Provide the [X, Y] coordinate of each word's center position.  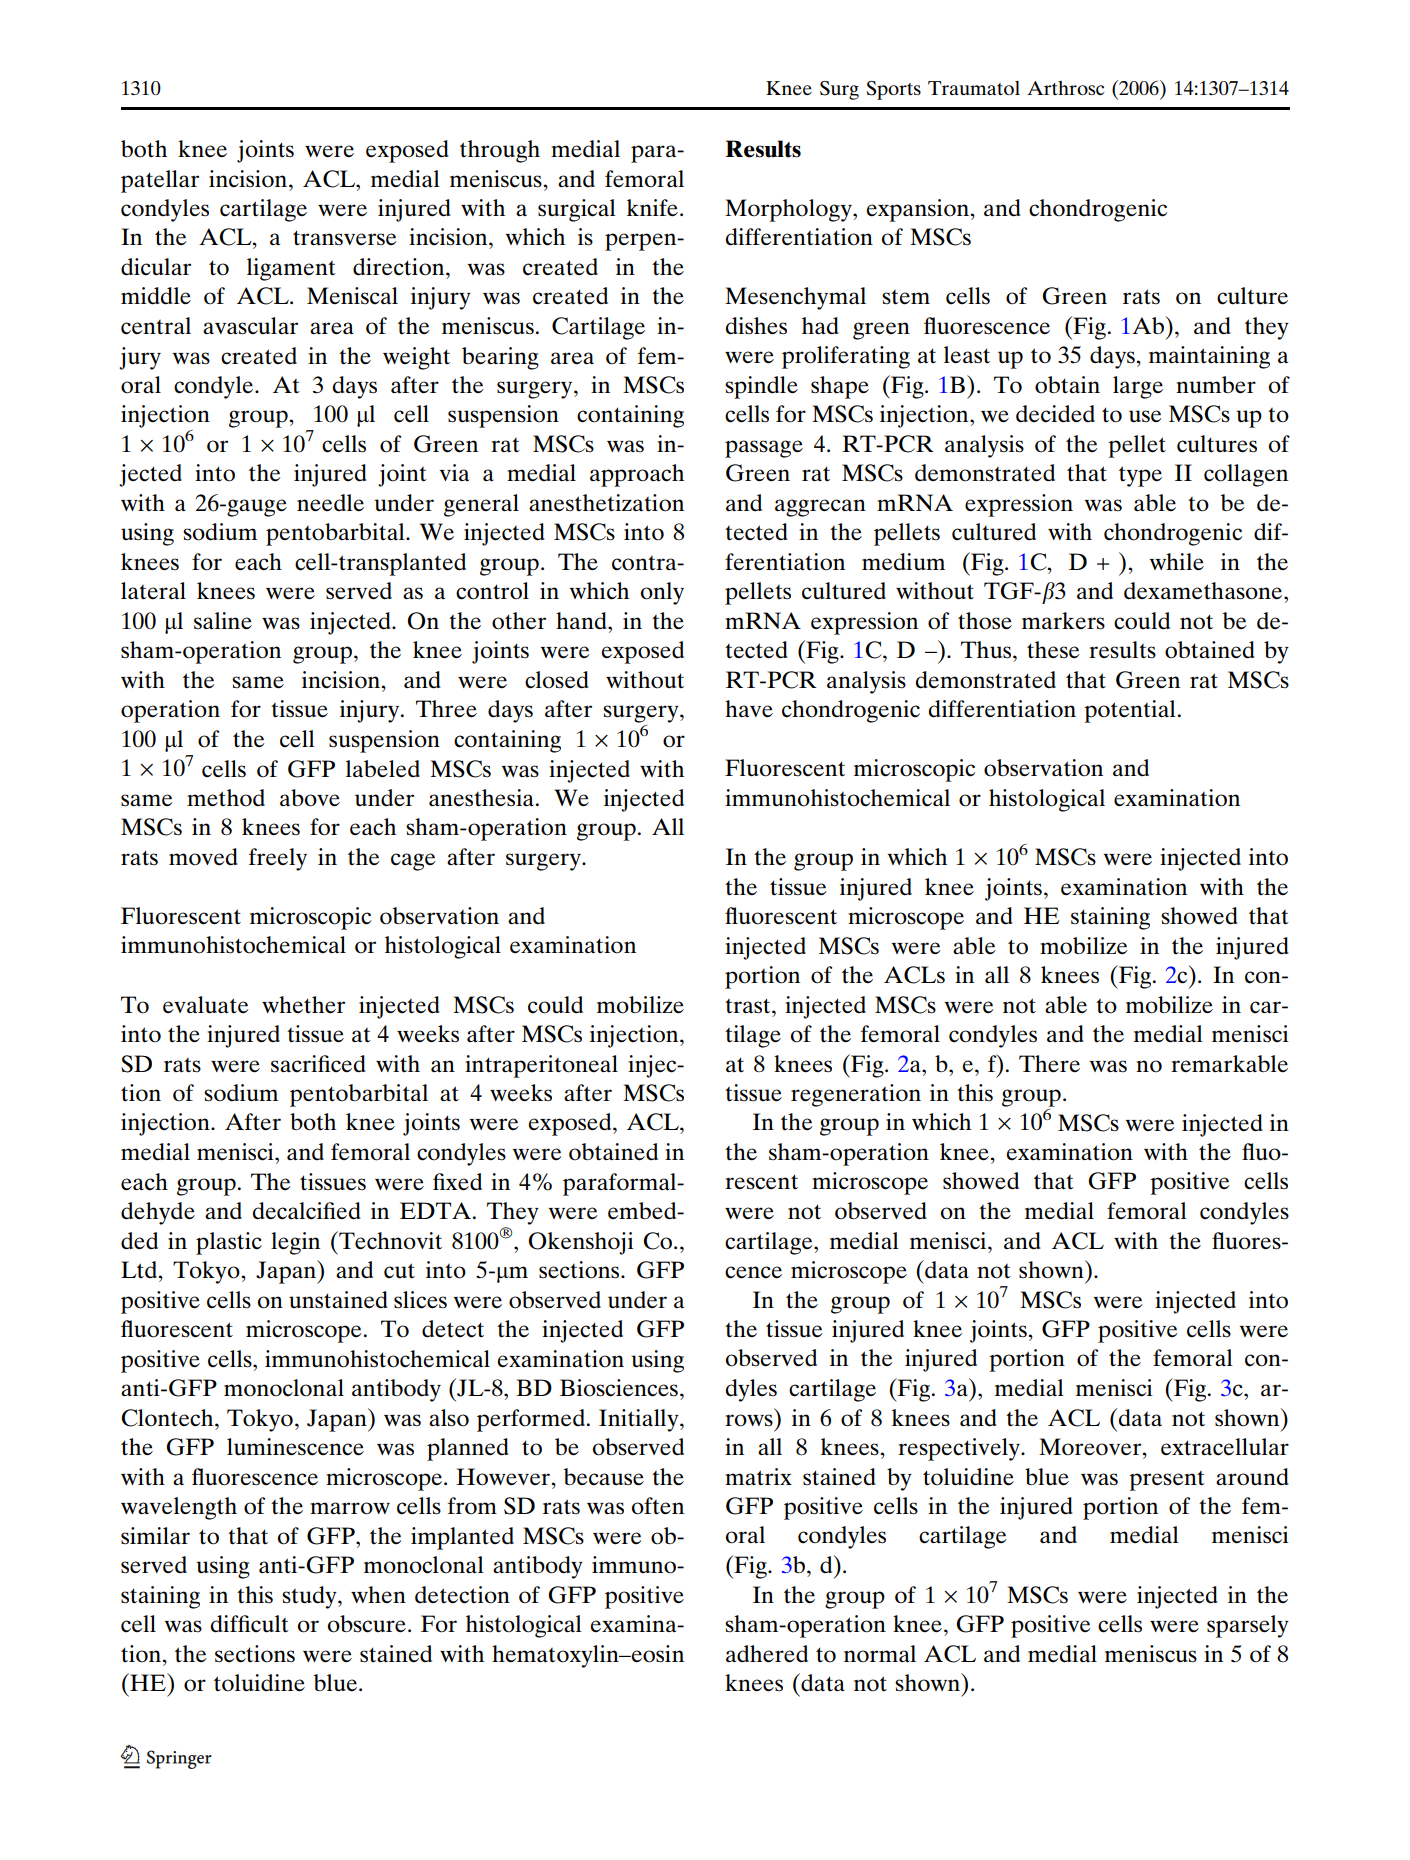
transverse [345, 237]
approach [637, 475]
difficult [250, 1624]
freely [278, 859]
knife [652, 208]
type [1140, 476]
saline [223, 621]
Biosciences [619, 1388]
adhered [767, 1654]
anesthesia [483, 798]
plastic [229, 1243]
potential [1130, 711]
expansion [918, 210]
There [1049, 1064]
